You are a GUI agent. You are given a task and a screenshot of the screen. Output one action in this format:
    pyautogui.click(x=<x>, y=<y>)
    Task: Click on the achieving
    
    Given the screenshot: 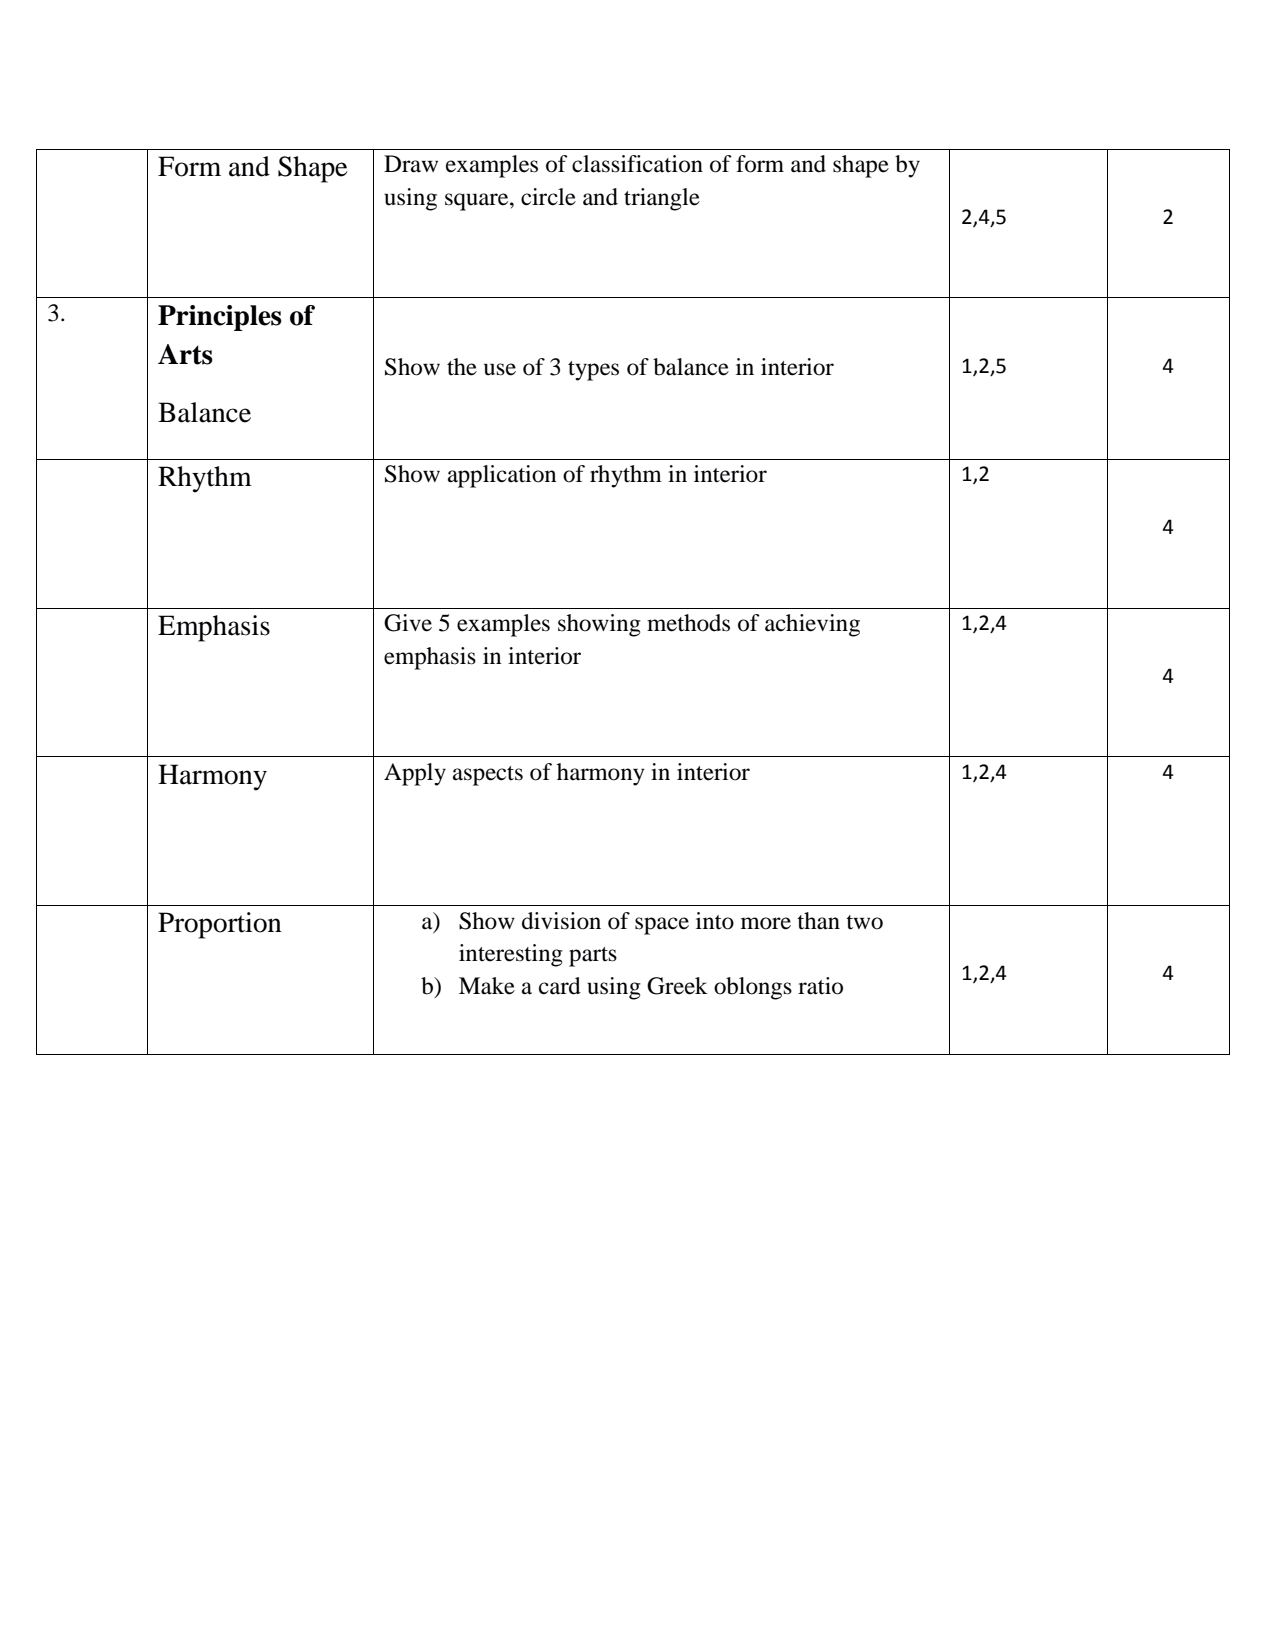 What is the action you would take?
    pyautogui.click(x=812, y=625)
